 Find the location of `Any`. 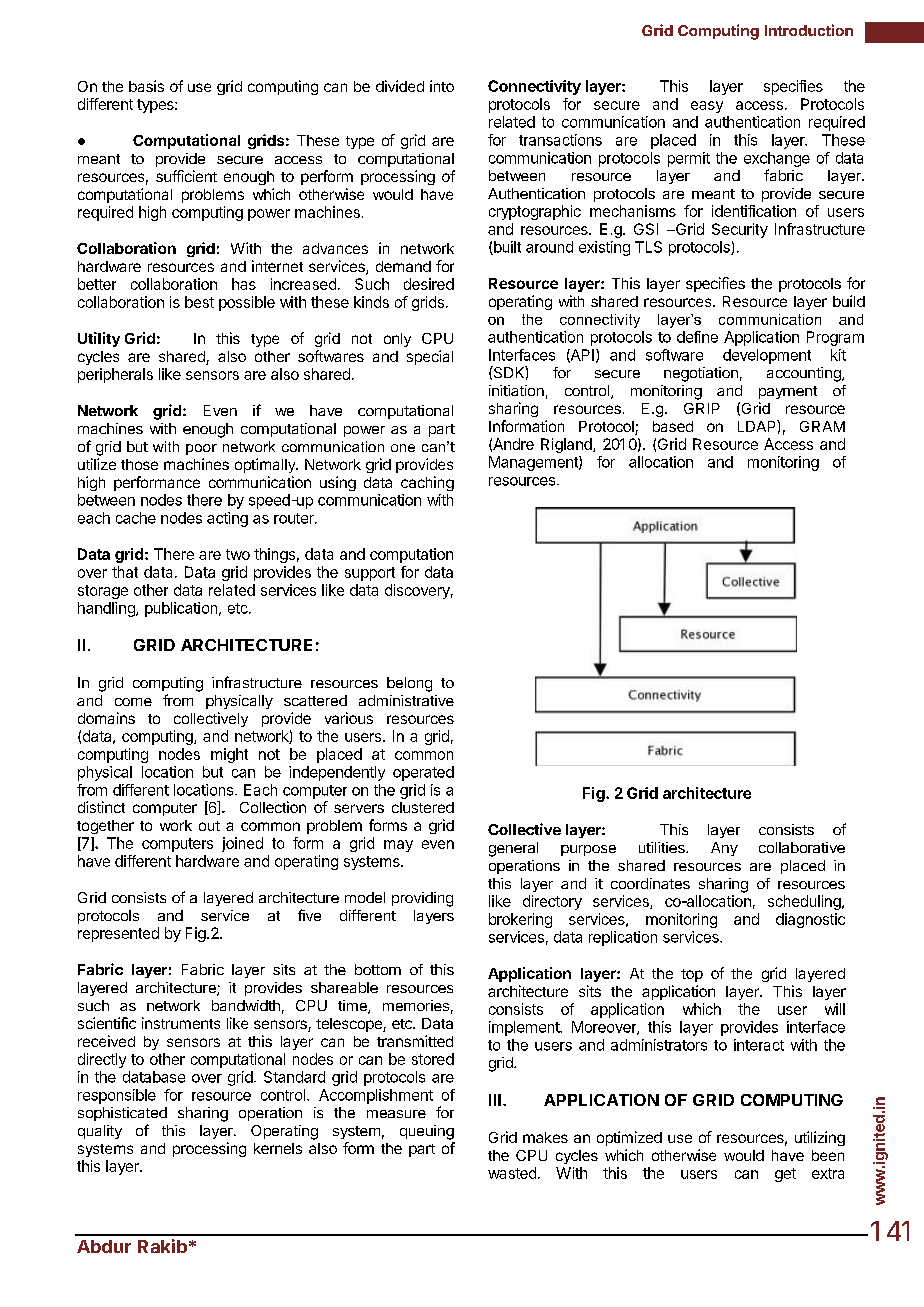

Any is located at coordinates (724, 849).
